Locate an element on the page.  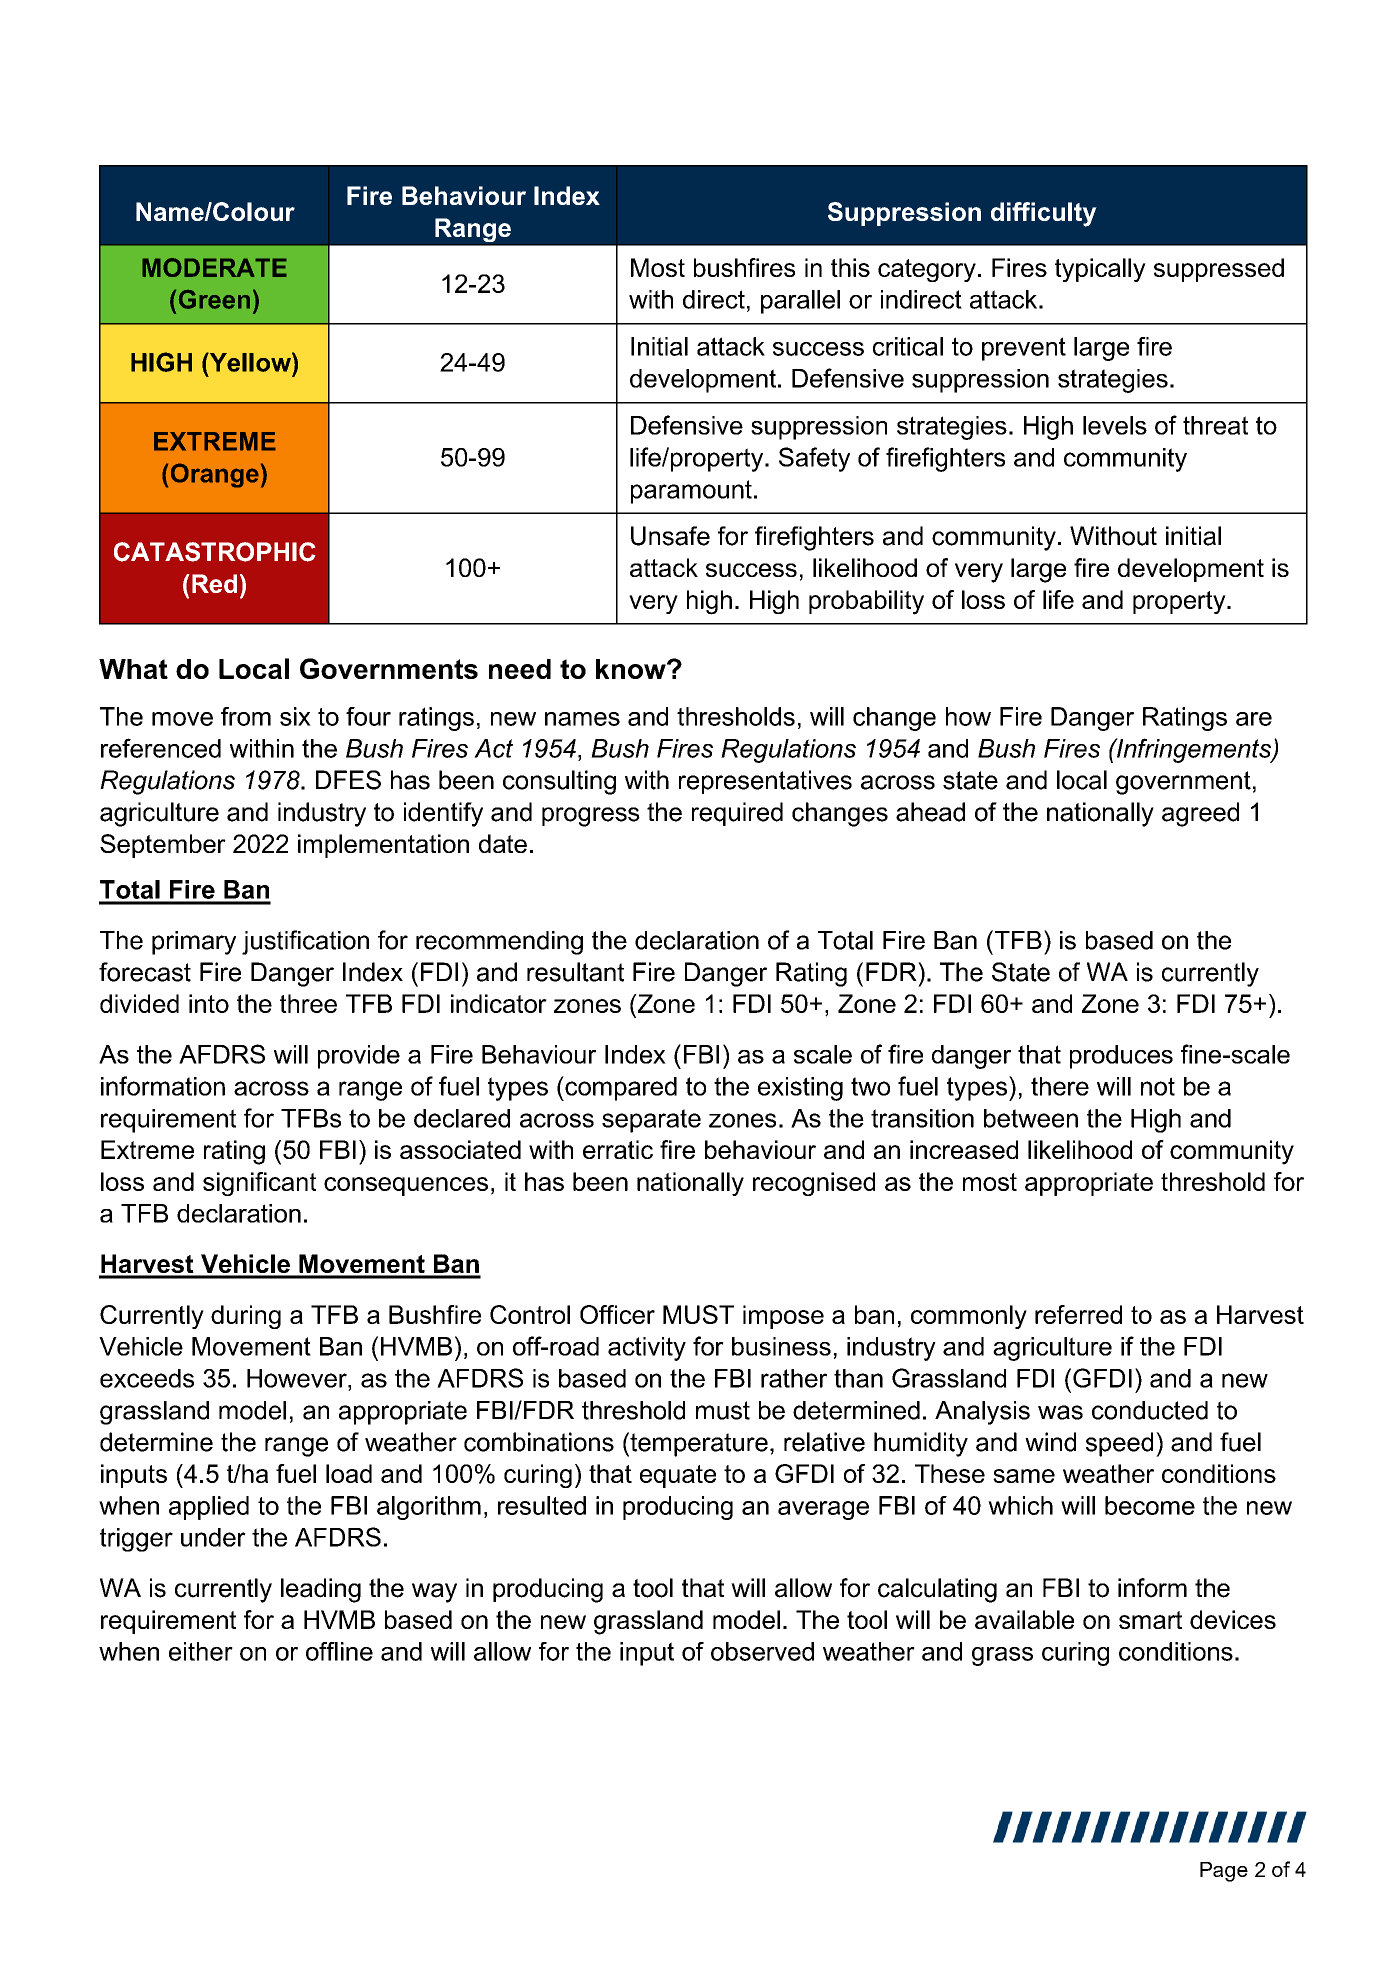
typically is located at coordinates (1100, 270).
